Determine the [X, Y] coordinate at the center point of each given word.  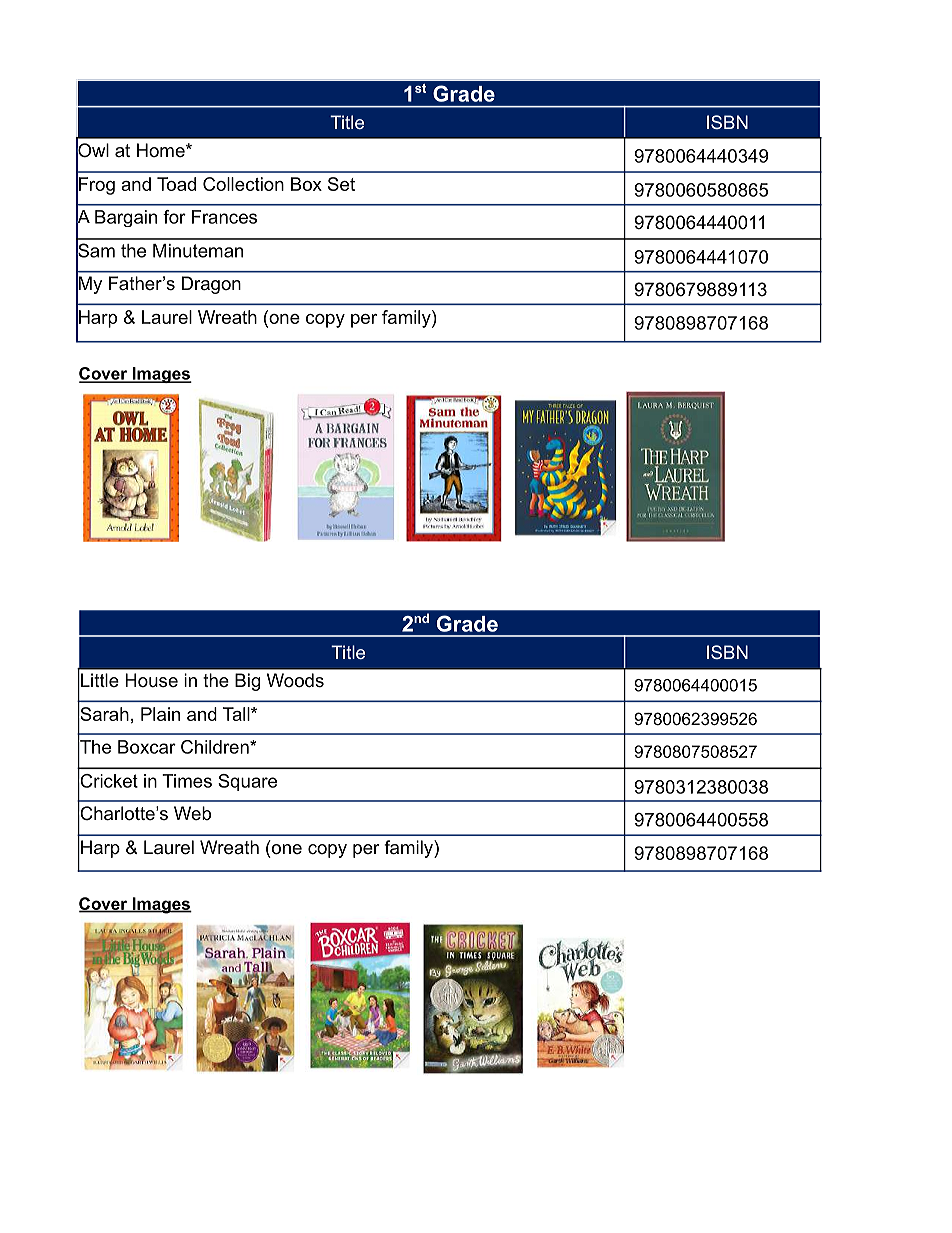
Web [192, 813]
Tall [237, 714]
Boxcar [147, 747]
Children [216, 747]
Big [247, 682]
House [151, 680]
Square [247, 782]
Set [341, 184]
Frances [224, 217]
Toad [176, 184]
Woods [295, 680]
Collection [243, 184]
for [174, 217]
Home [162, 150]
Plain [160, 714]
